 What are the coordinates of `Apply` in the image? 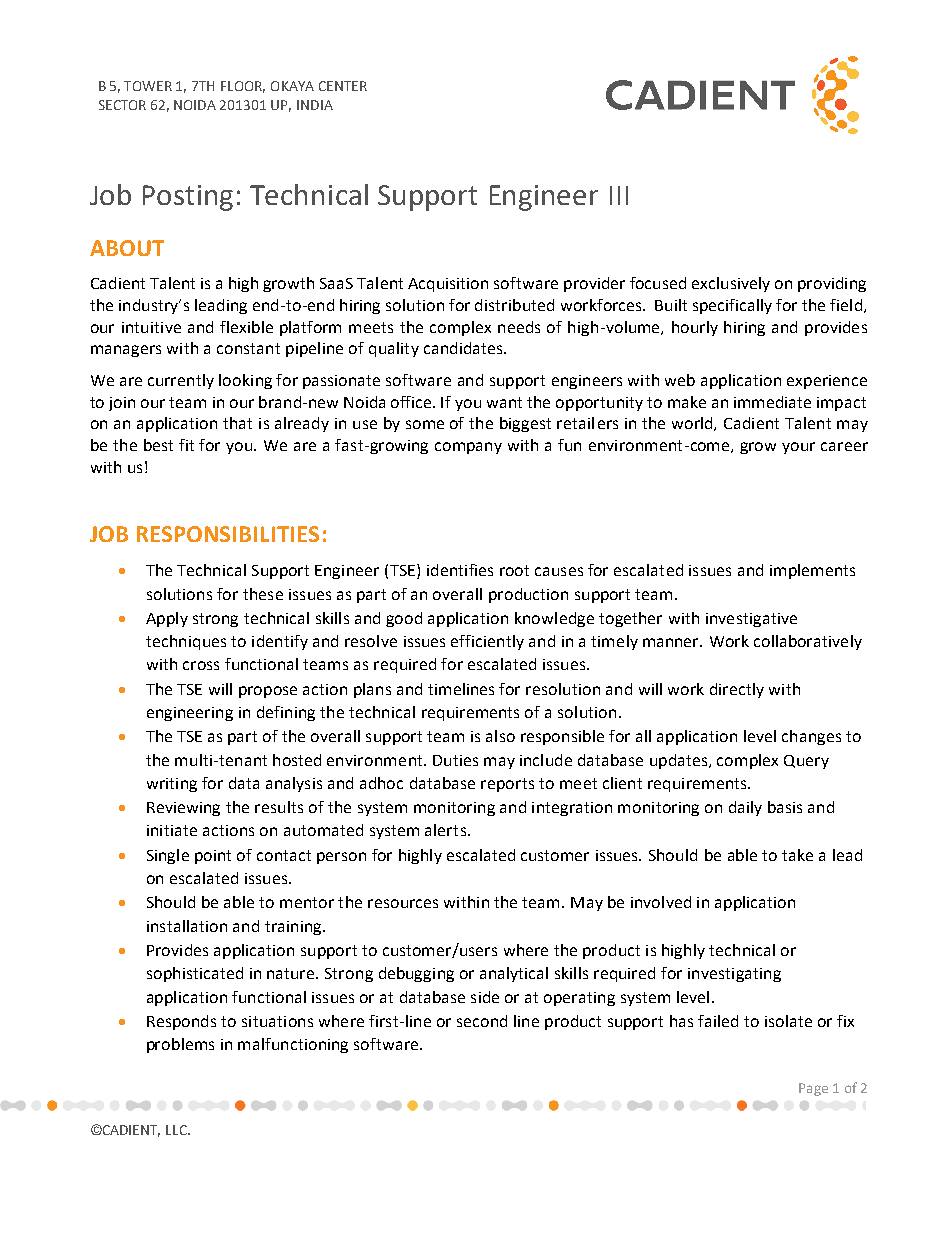 It's located at (167, 619).
